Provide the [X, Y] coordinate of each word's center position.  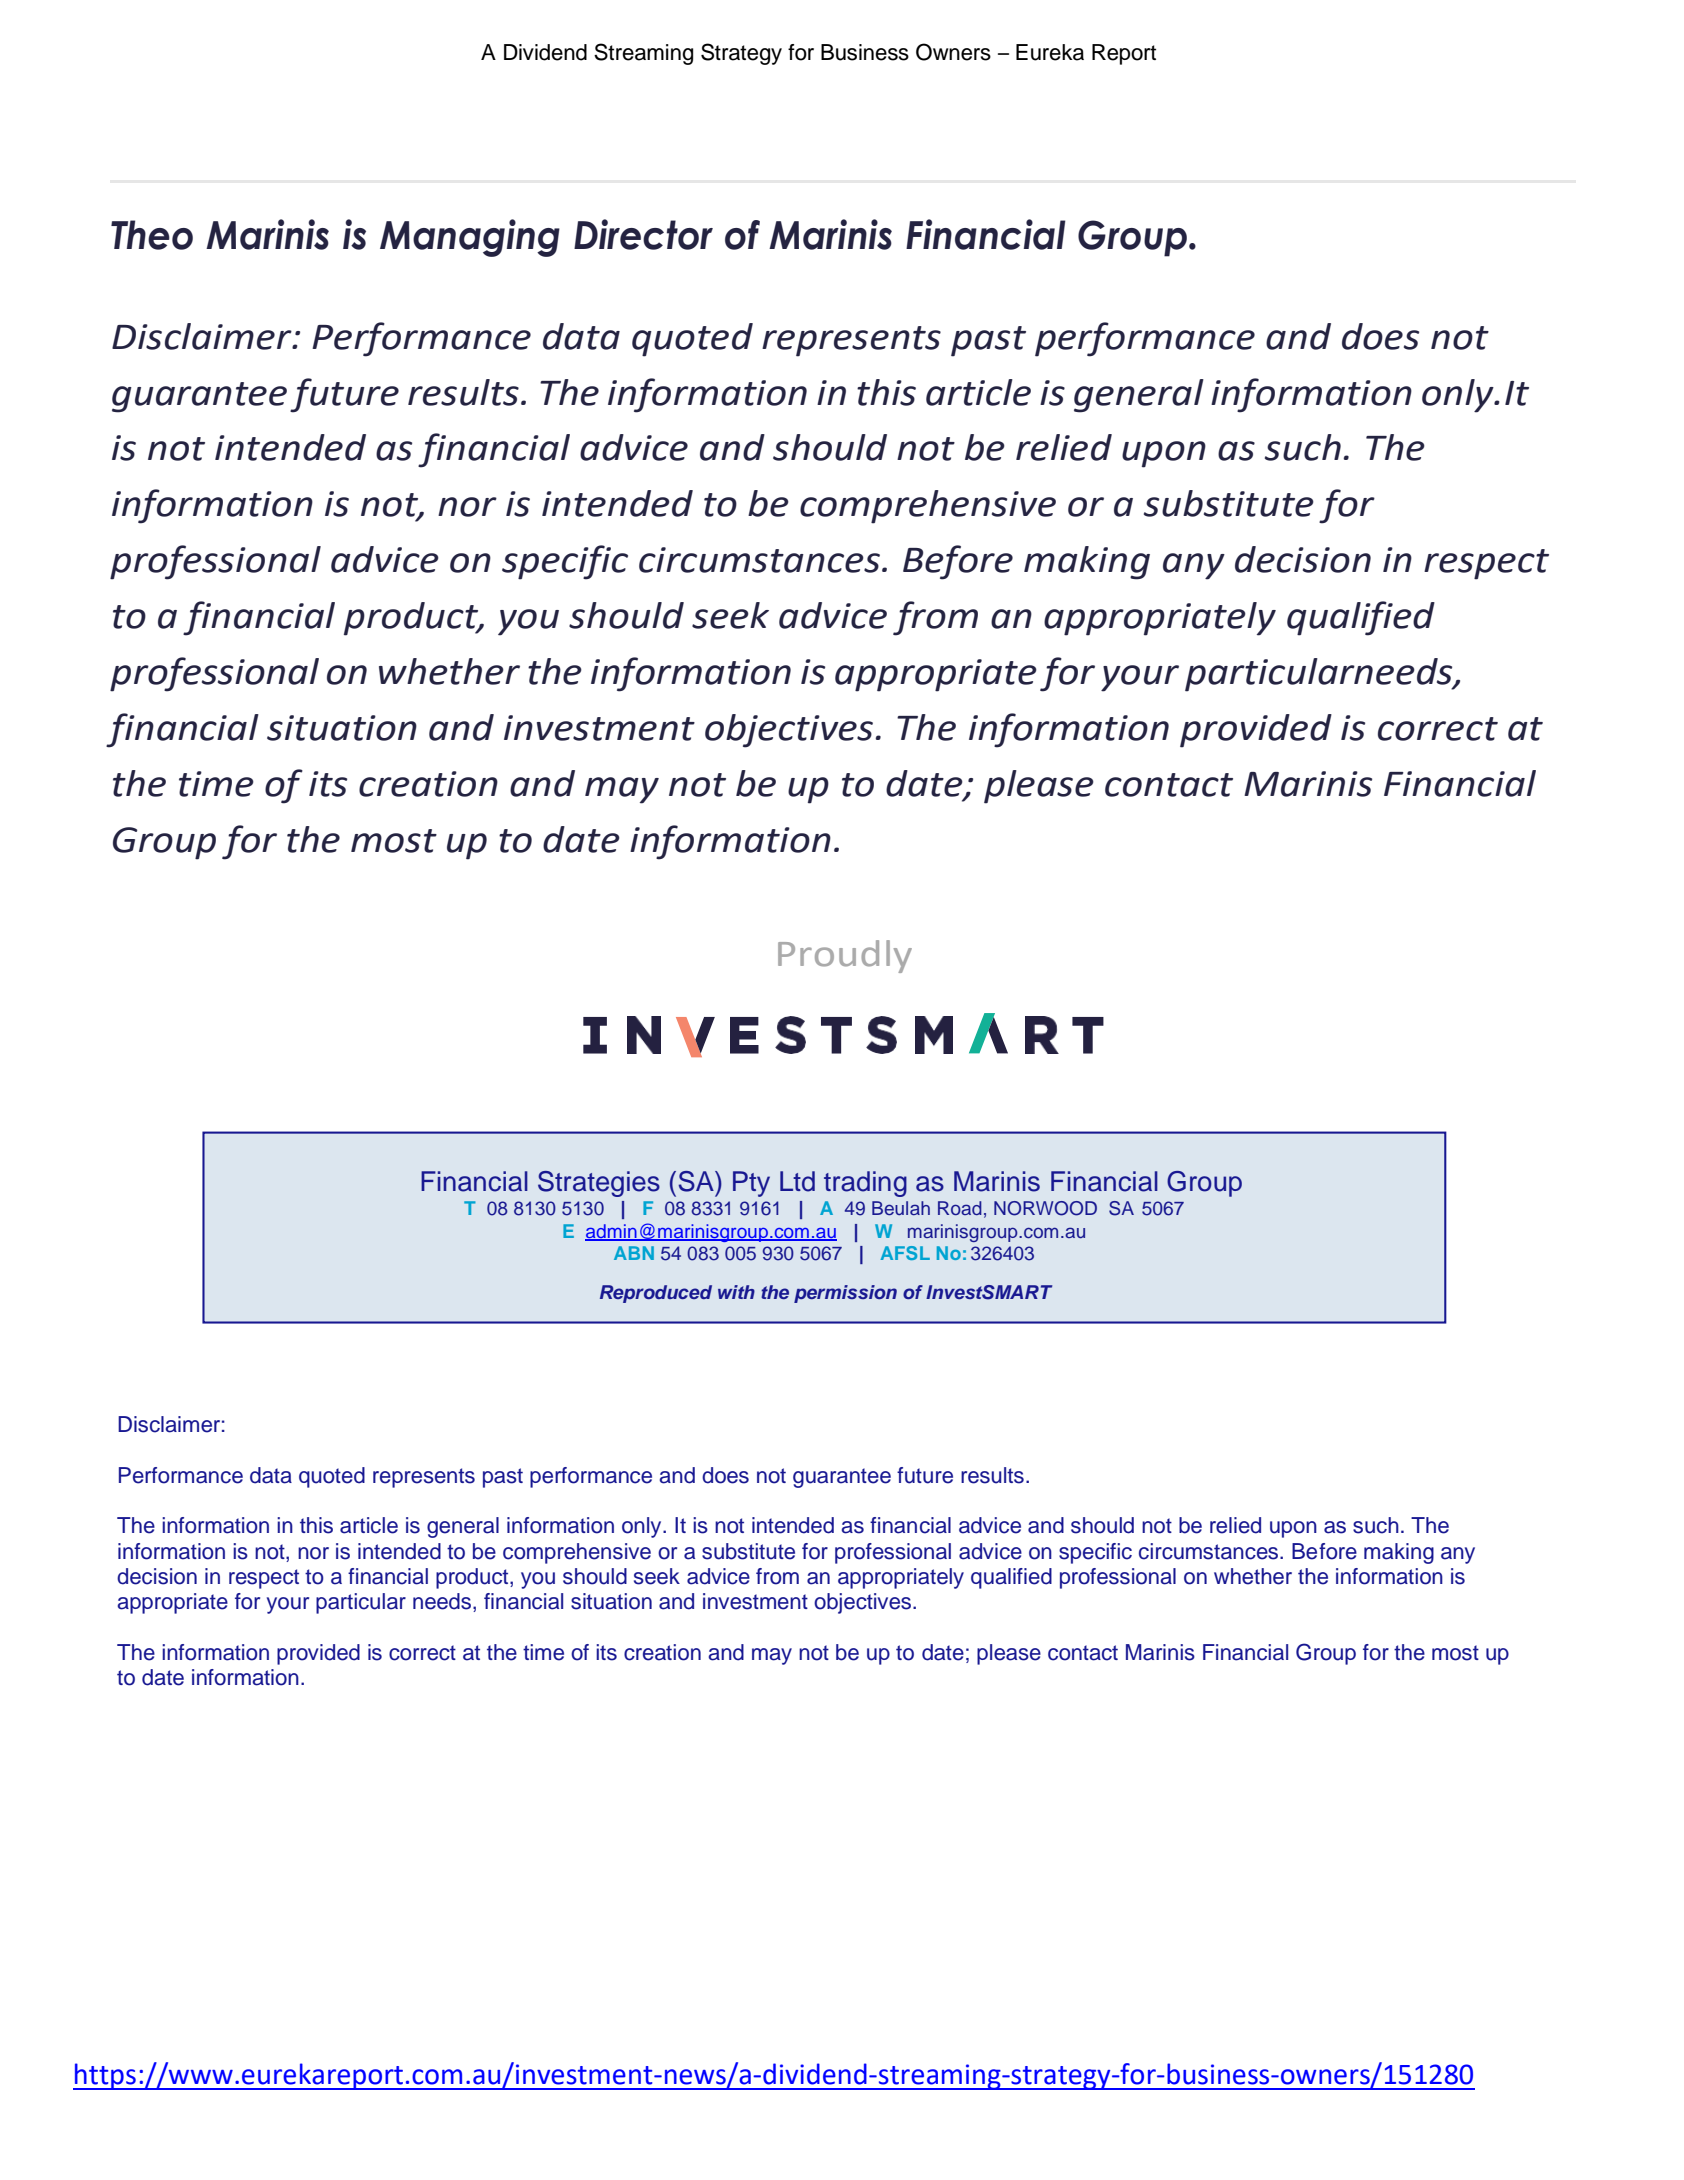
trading [865, 1184]
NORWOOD [1045, 1208]
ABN [634, 1253]
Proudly [845, 956]
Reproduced [656, 1294]
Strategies [599, 1184]
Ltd [797, 1181]
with [736, 1292]
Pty [751, 1184]
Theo [152, 235]
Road [960, 1208]
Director [643, 234]
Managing [470, 238]
